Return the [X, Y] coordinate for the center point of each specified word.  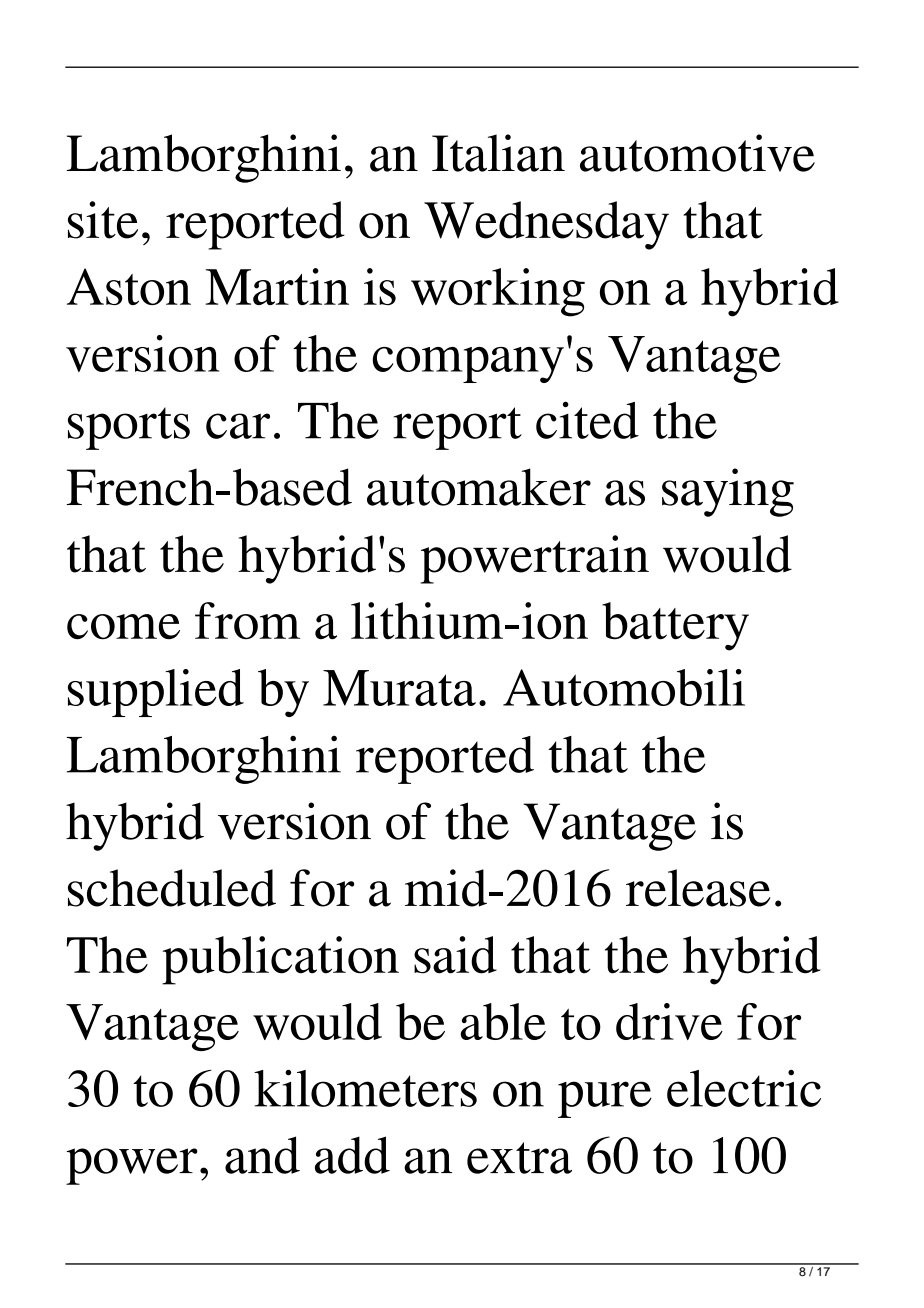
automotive [697, 153]
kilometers [365, 1088]
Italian [498, 153]
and [262, 1155]
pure [605, 1099]
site [103, 220]
